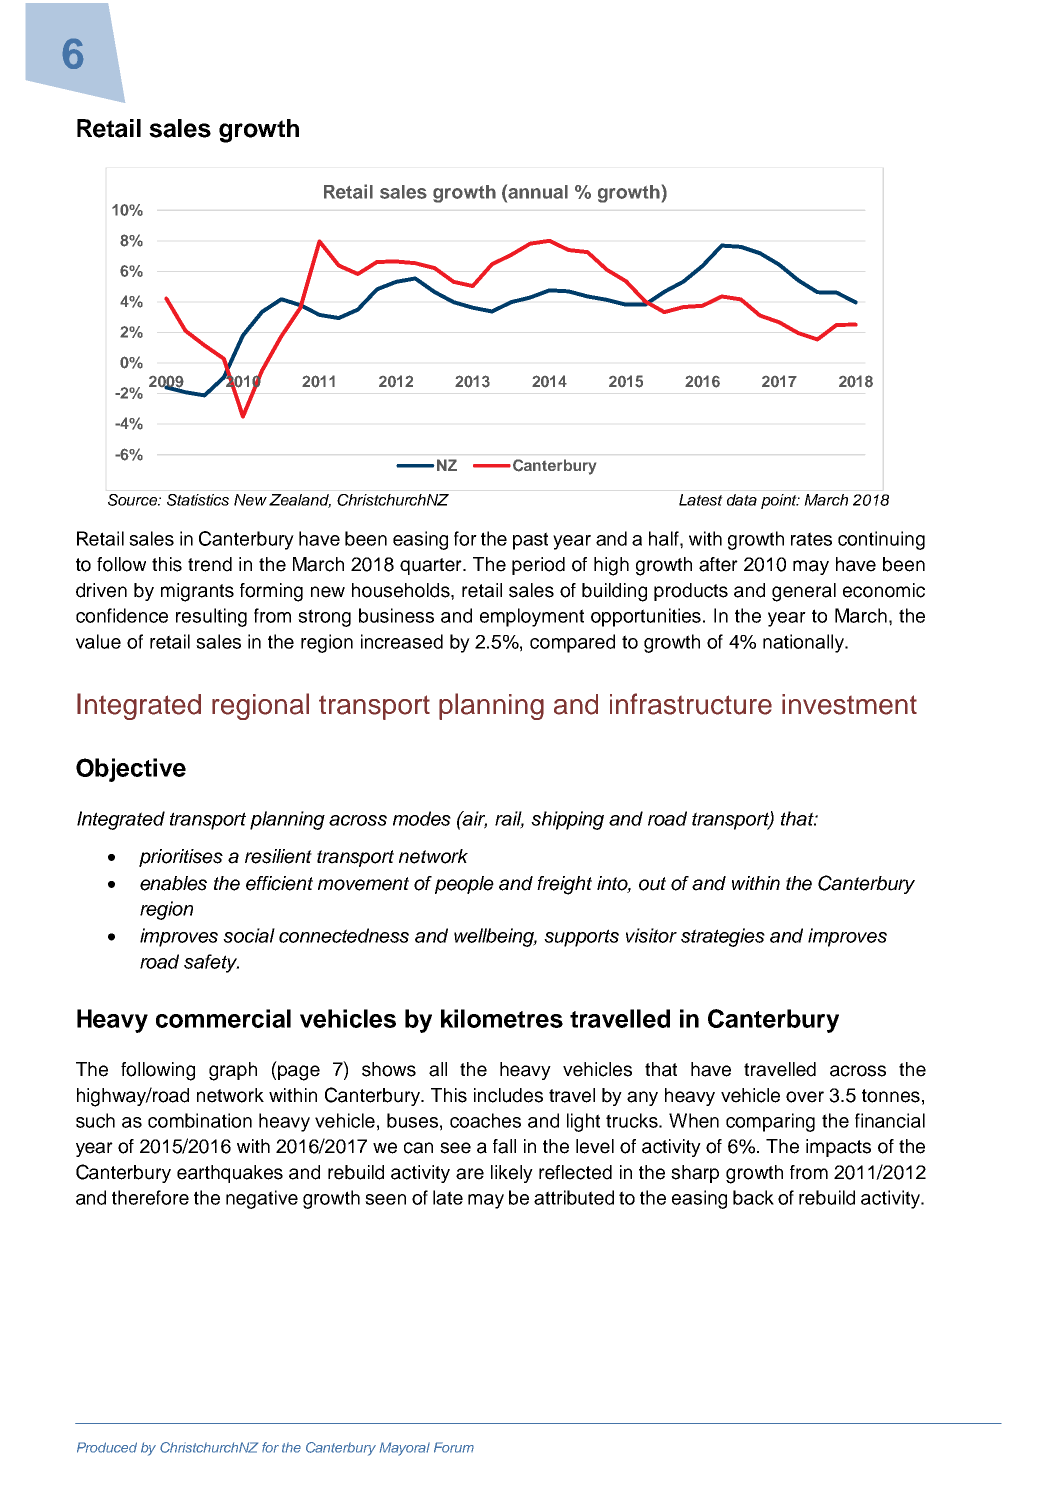  What do you see at coordinates (530, 541) in the page?
I see `past` at bounding box center [530, 541].
